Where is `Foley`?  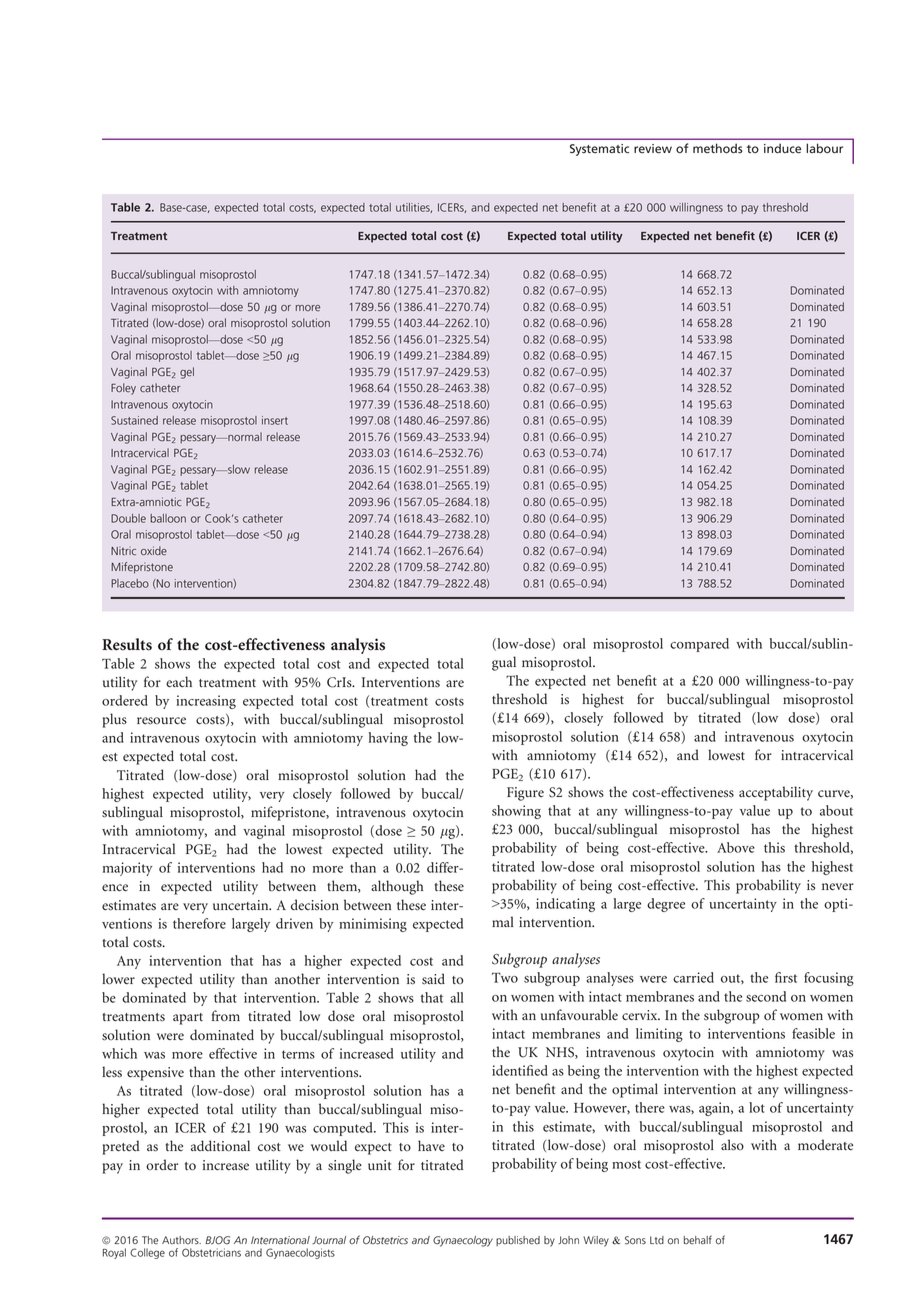 Foley is located at coordinates (123, 389).
